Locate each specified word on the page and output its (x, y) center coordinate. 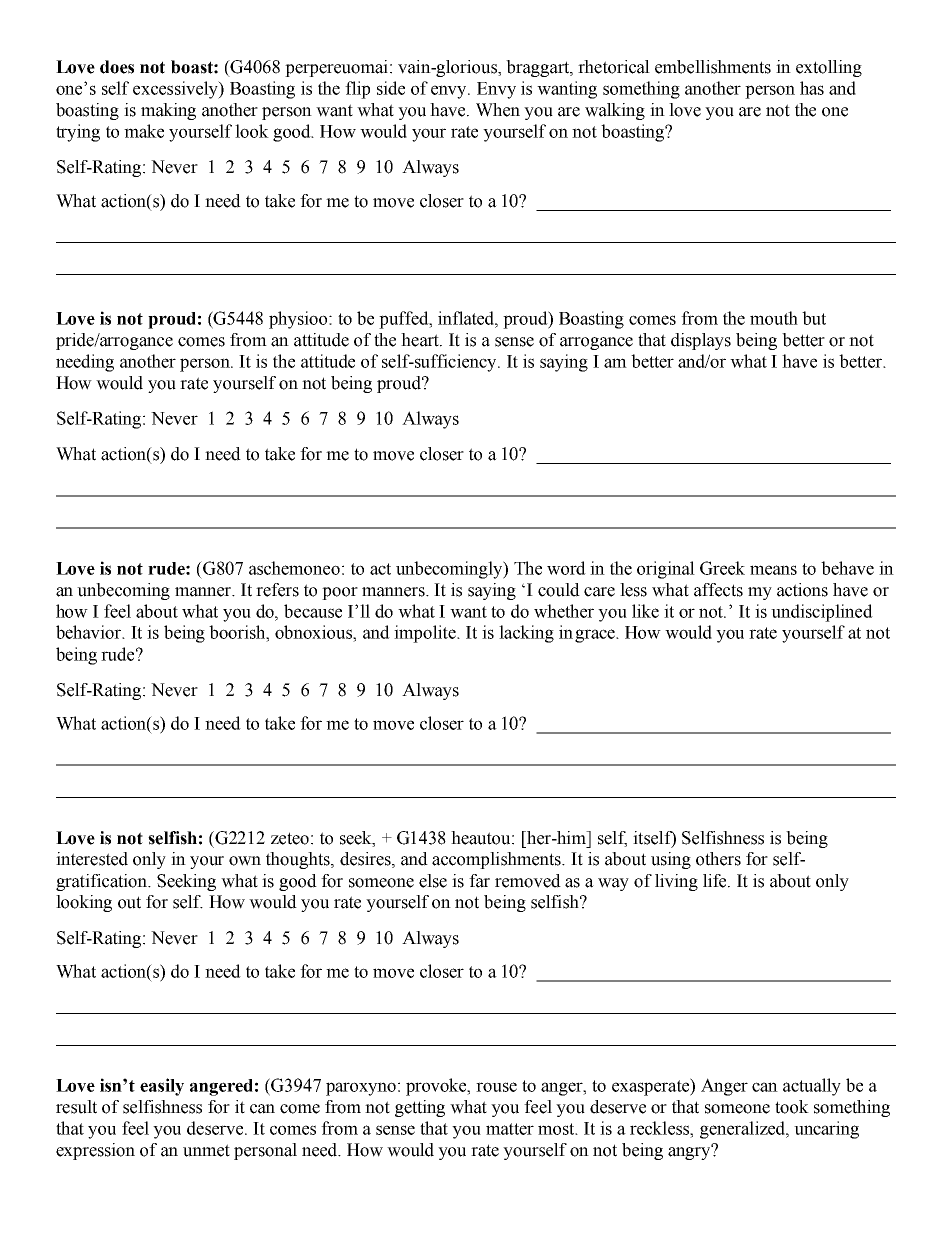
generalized (744, 1130)
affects (718, 590)
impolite (426, 634)
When (498, 110)
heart (421, 340)
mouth (774, 318)
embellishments (713, 67)
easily (162, 1087)
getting (420, 1108)
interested (92, 859)
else (433, 881)
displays (701, 341)
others (718, 859)
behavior (90, 632)
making (168, 111)
